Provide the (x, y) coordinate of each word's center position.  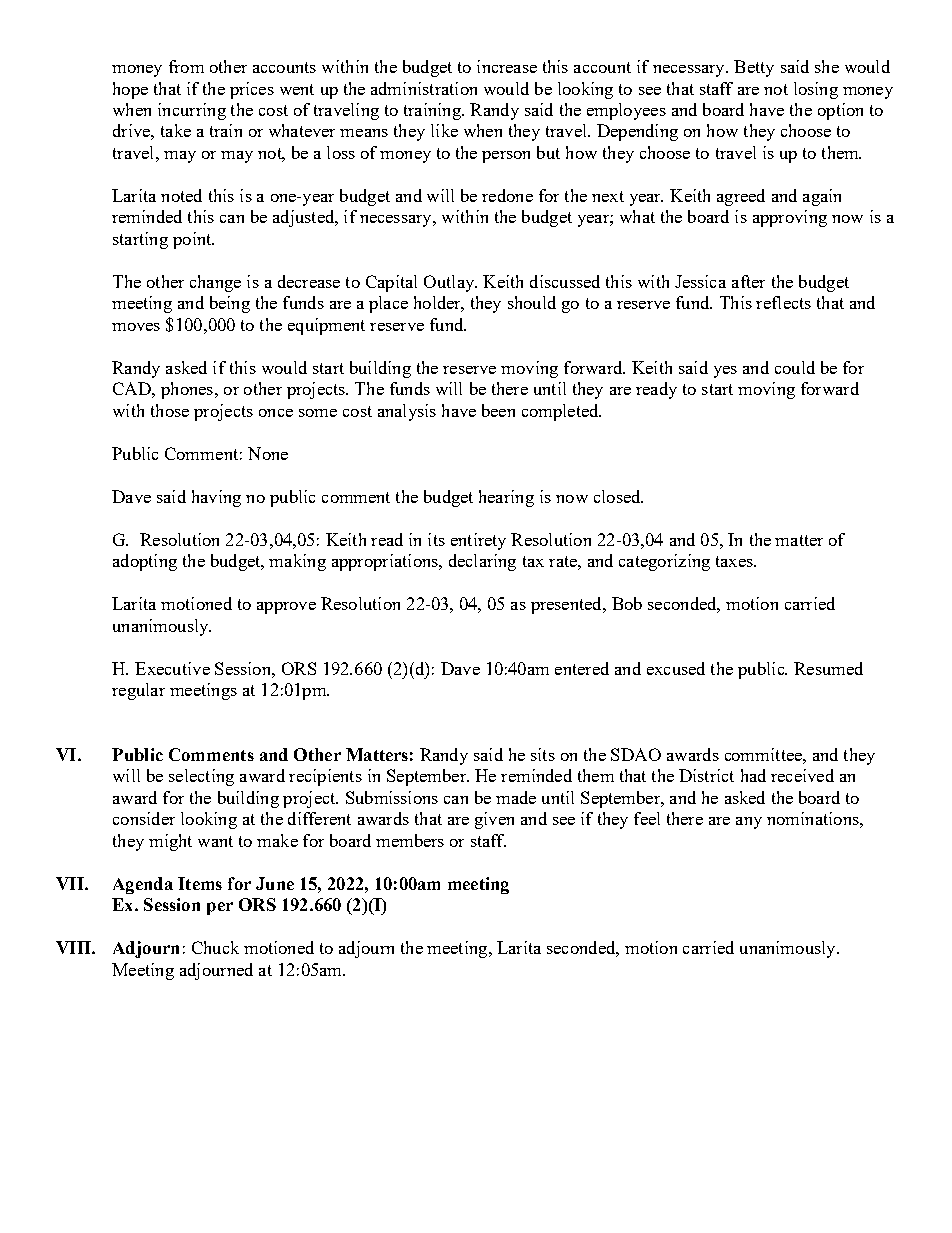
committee (764, 754)
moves (136, 327)
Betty (754, 68)
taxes (735, 561)
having (216, 498)
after (748, 281)
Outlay (450, 283)
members (410, 840)
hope (130, 90)
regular (138, 691)
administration (424, 88)
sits (543, 754)
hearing (506, 498)
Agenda (143, 885)
